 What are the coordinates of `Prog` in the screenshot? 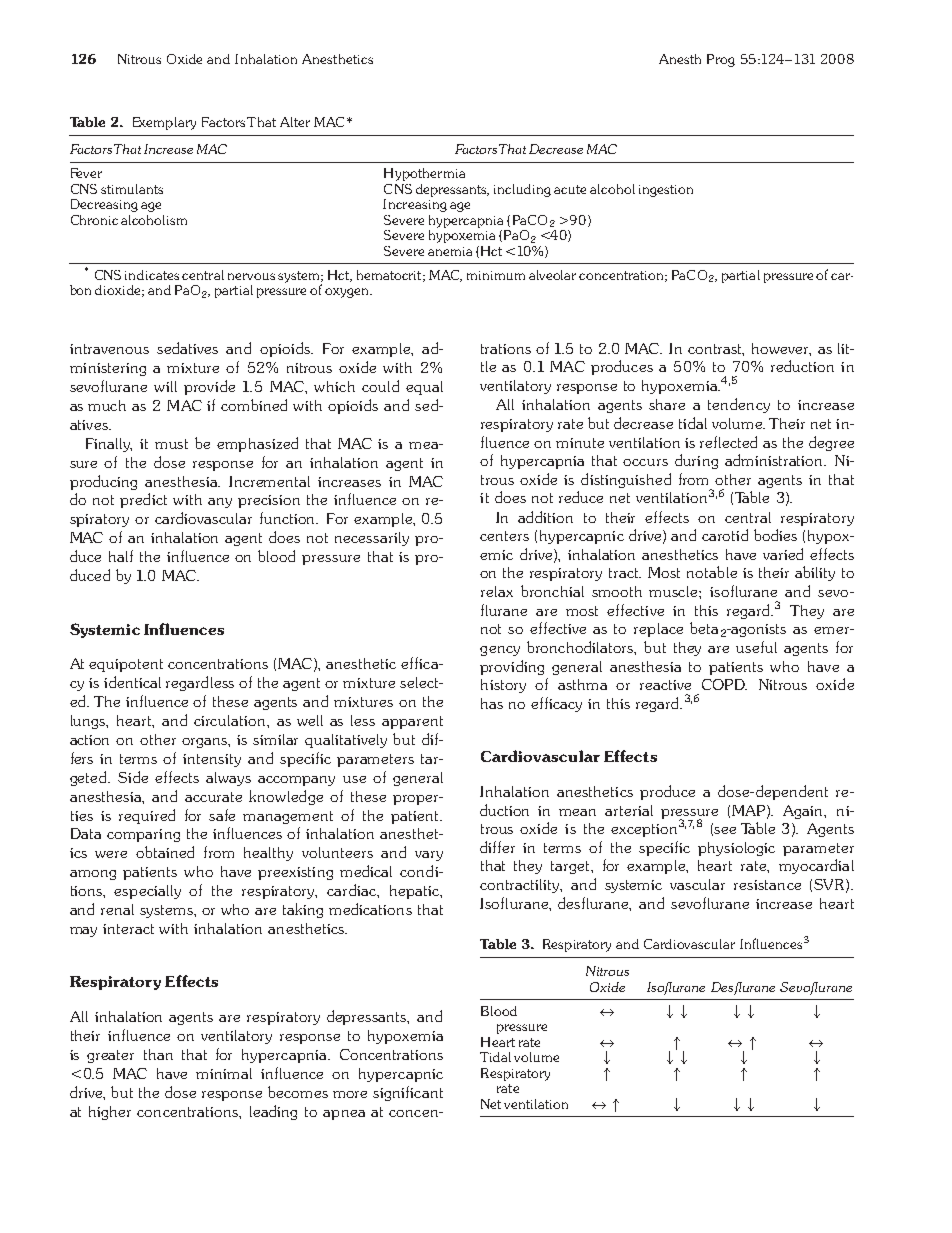 It's located at (721, 60).
